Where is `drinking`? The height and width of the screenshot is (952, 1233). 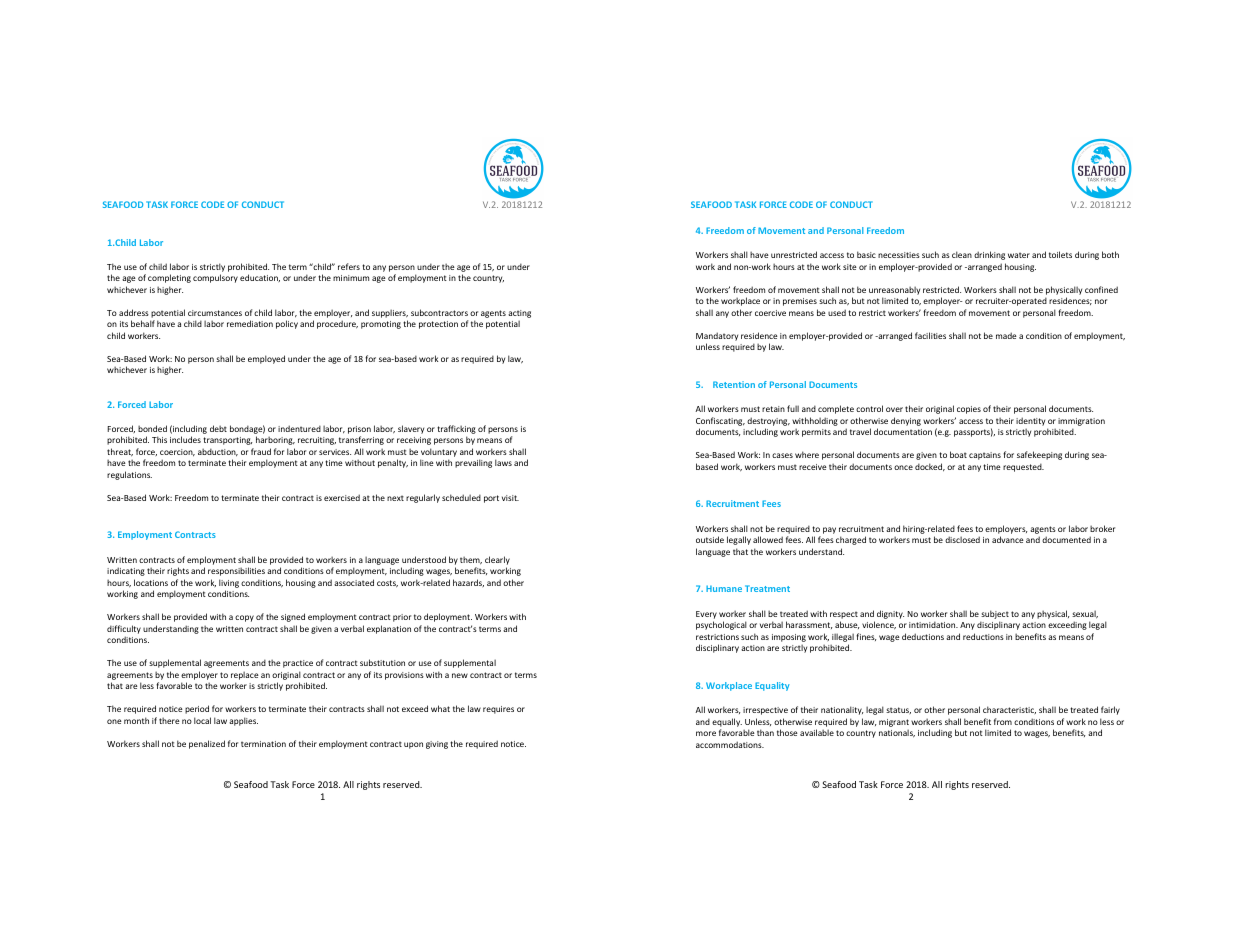 drinking is located at coordinates (989, 255).
